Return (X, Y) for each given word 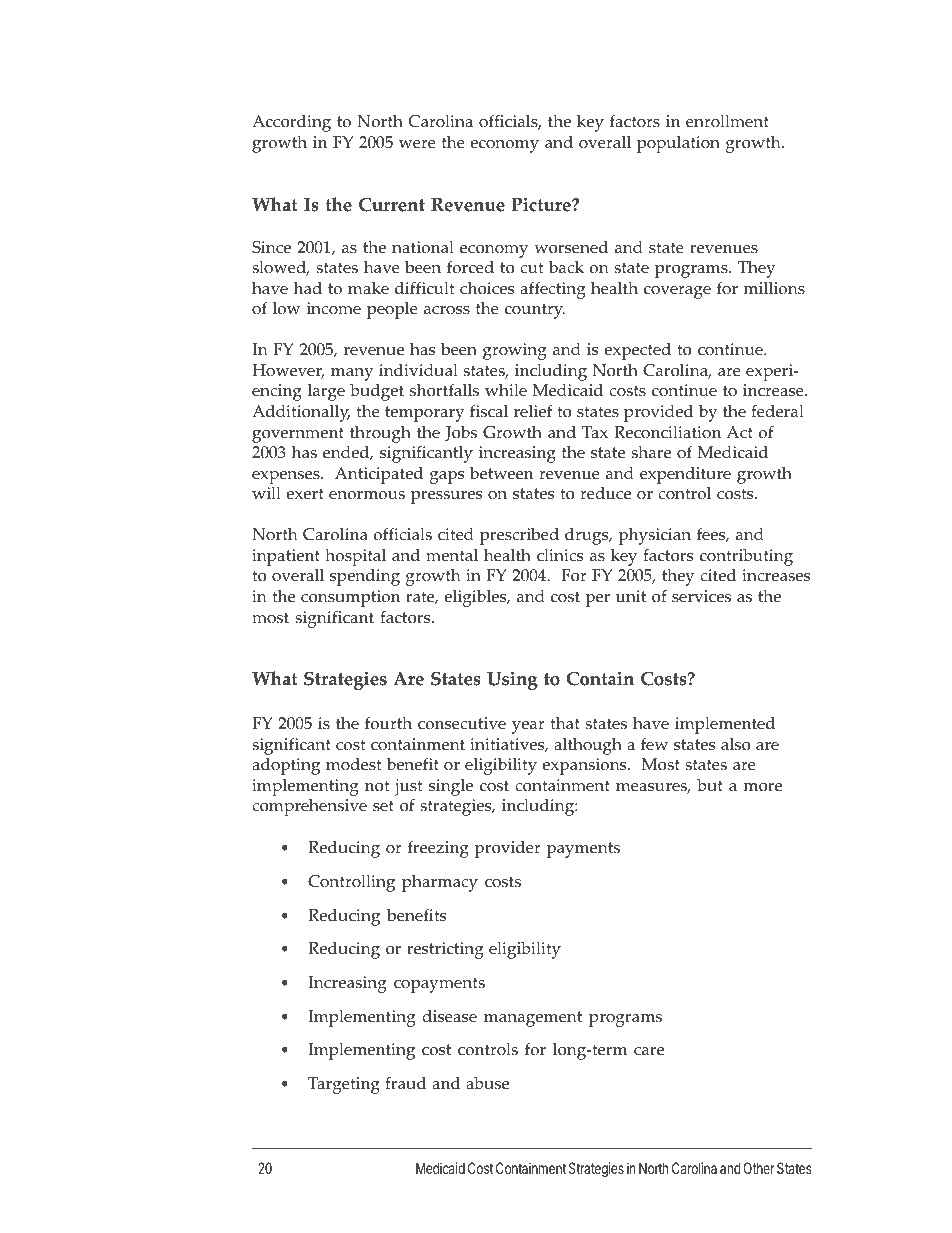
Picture (542, 204)
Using (512, 680)
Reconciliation (667, 432)
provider (508, 849)
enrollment (727, 121)
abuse (487, 1083)
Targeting (344, 1085)
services (701, 596)
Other (759, 1168)
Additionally (301, 413)
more (763, 787)
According (291, 123)
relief (533, 411)
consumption (350, 598)
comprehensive (309, 807)
